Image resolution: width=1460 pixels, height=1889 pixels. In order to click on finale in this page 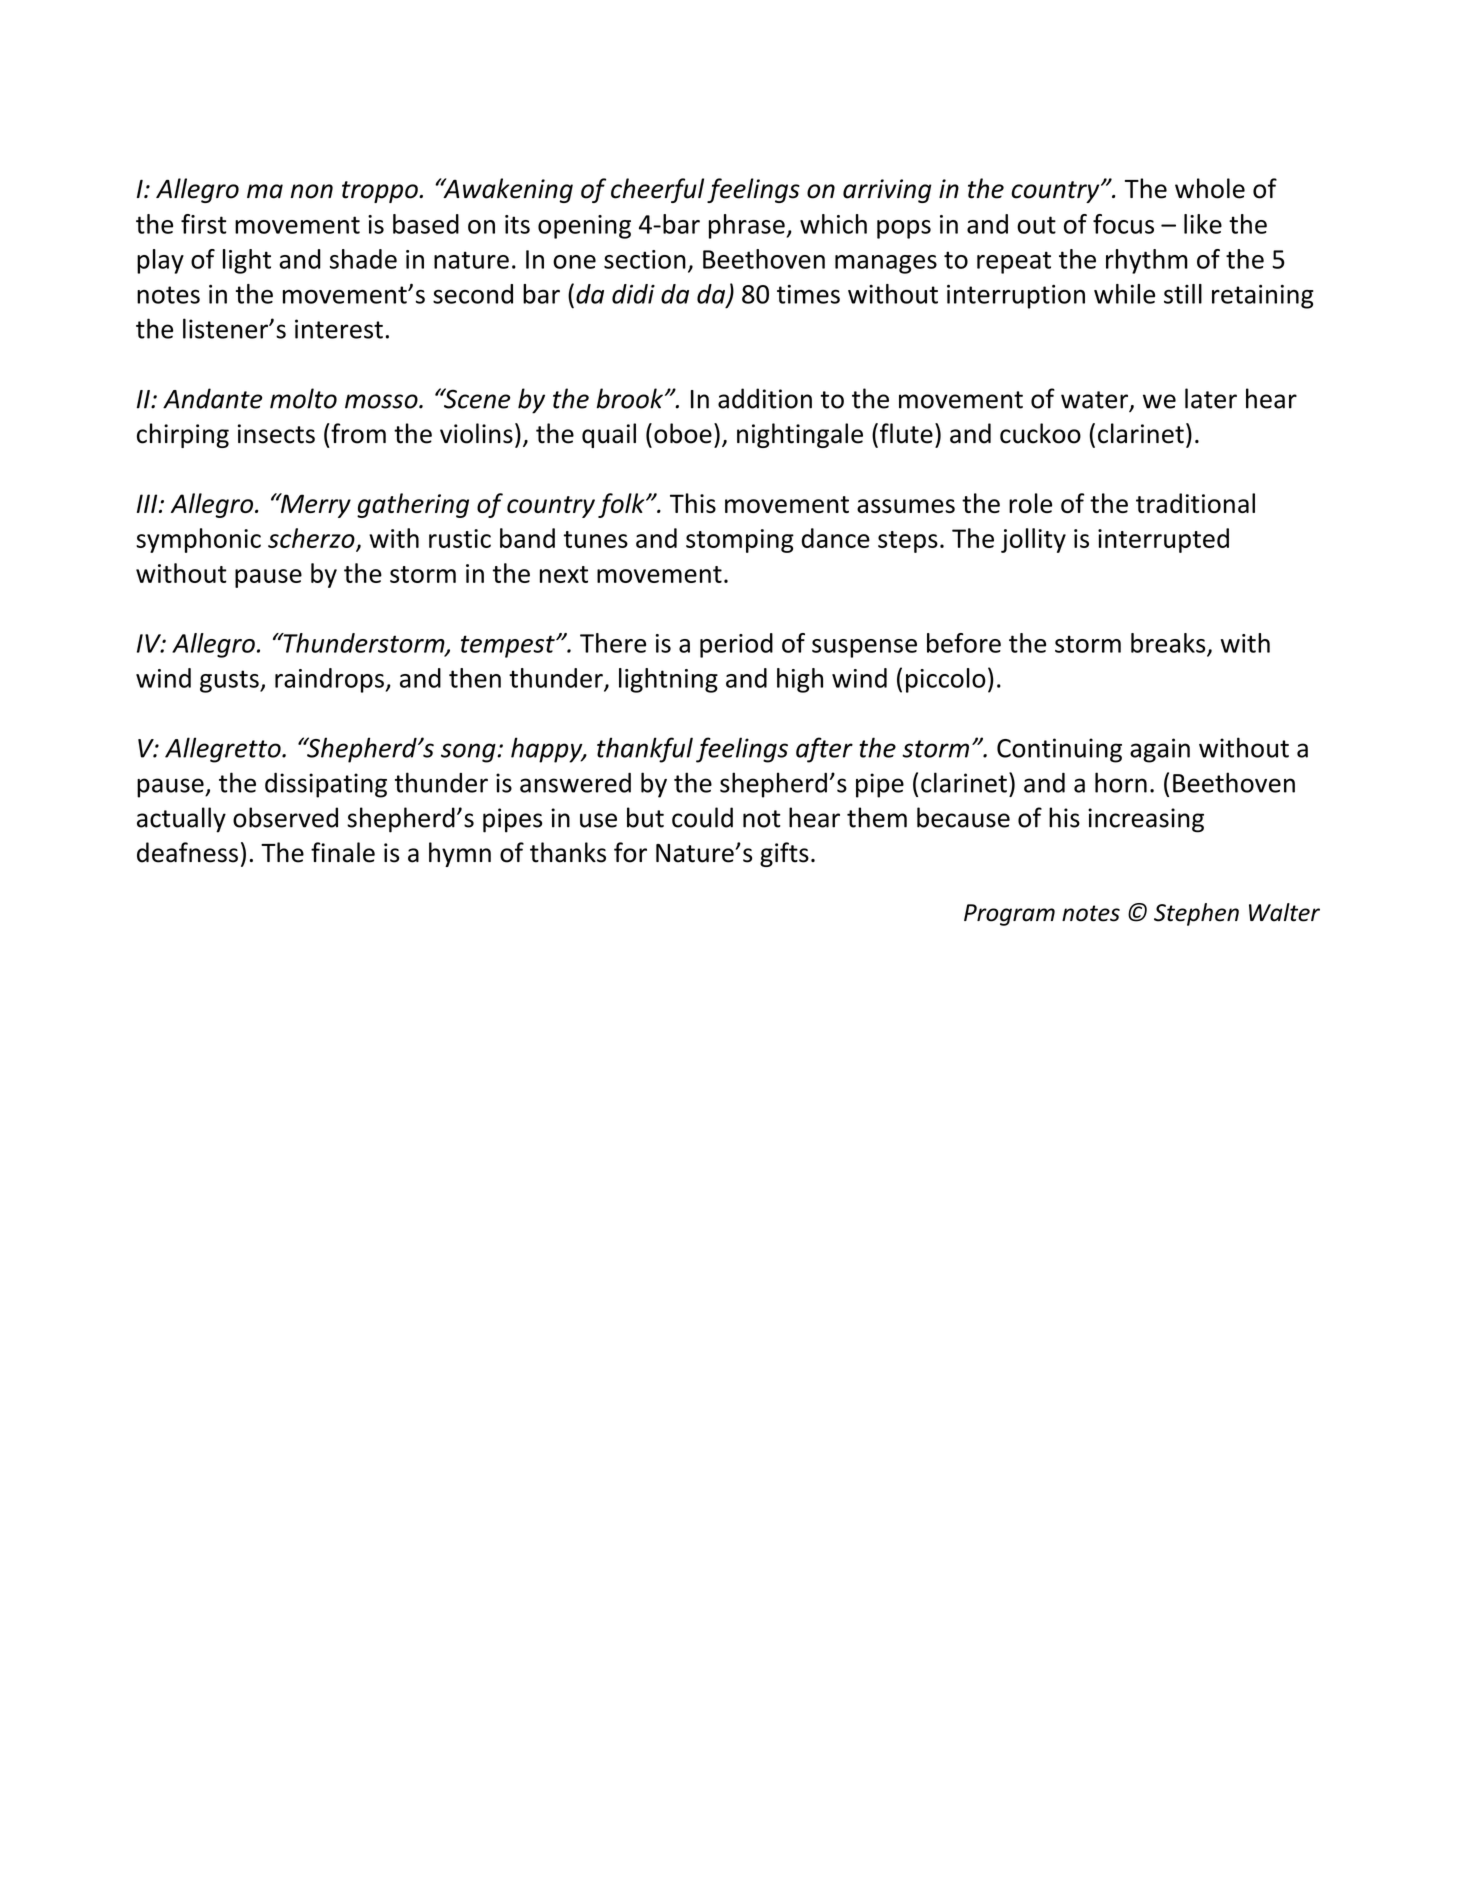, I will do `click(343, 852)`.
